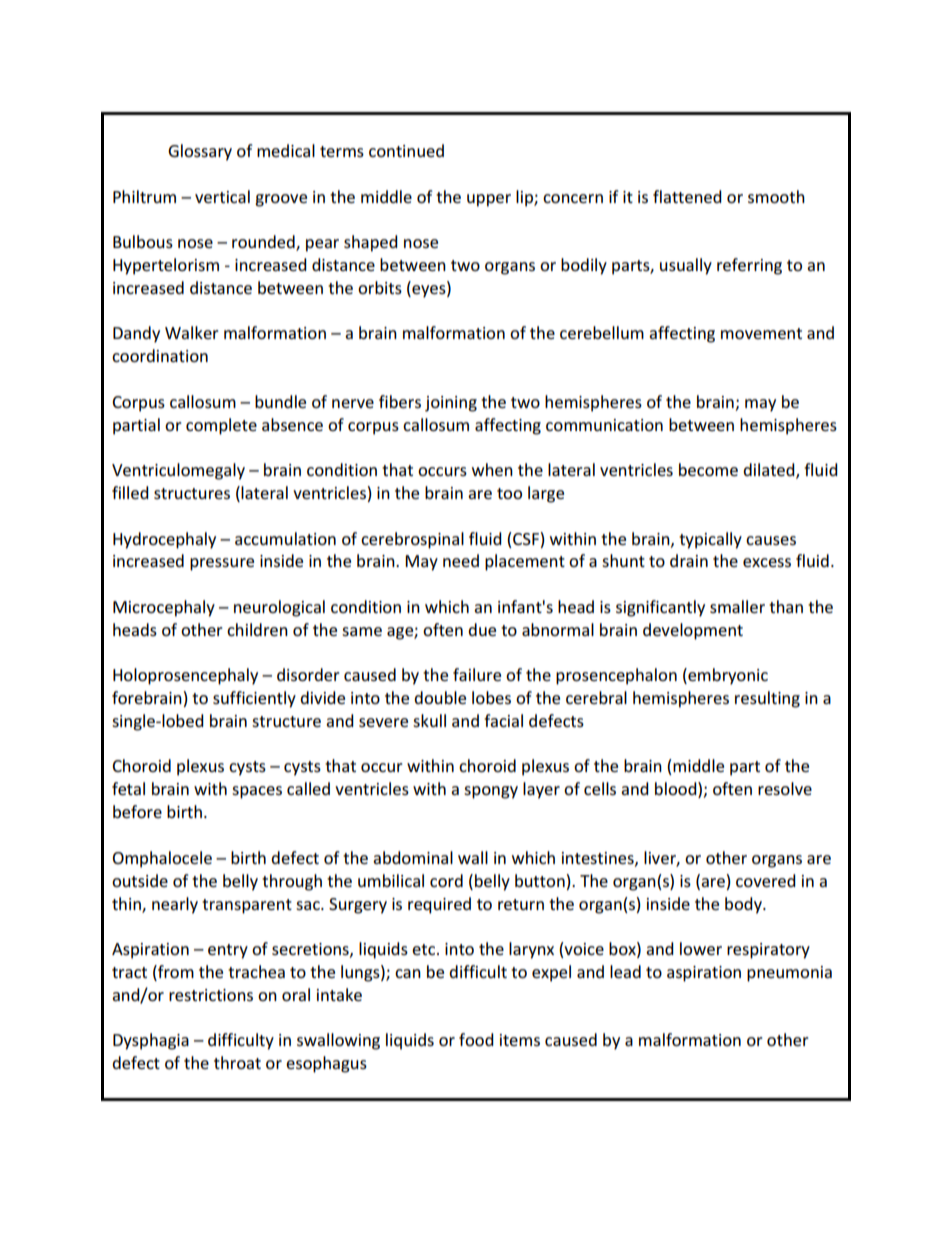 This document has height=1233, width=952. Describe the element at coordinates (222, 196) in the document. I see `vertical` at that location.
